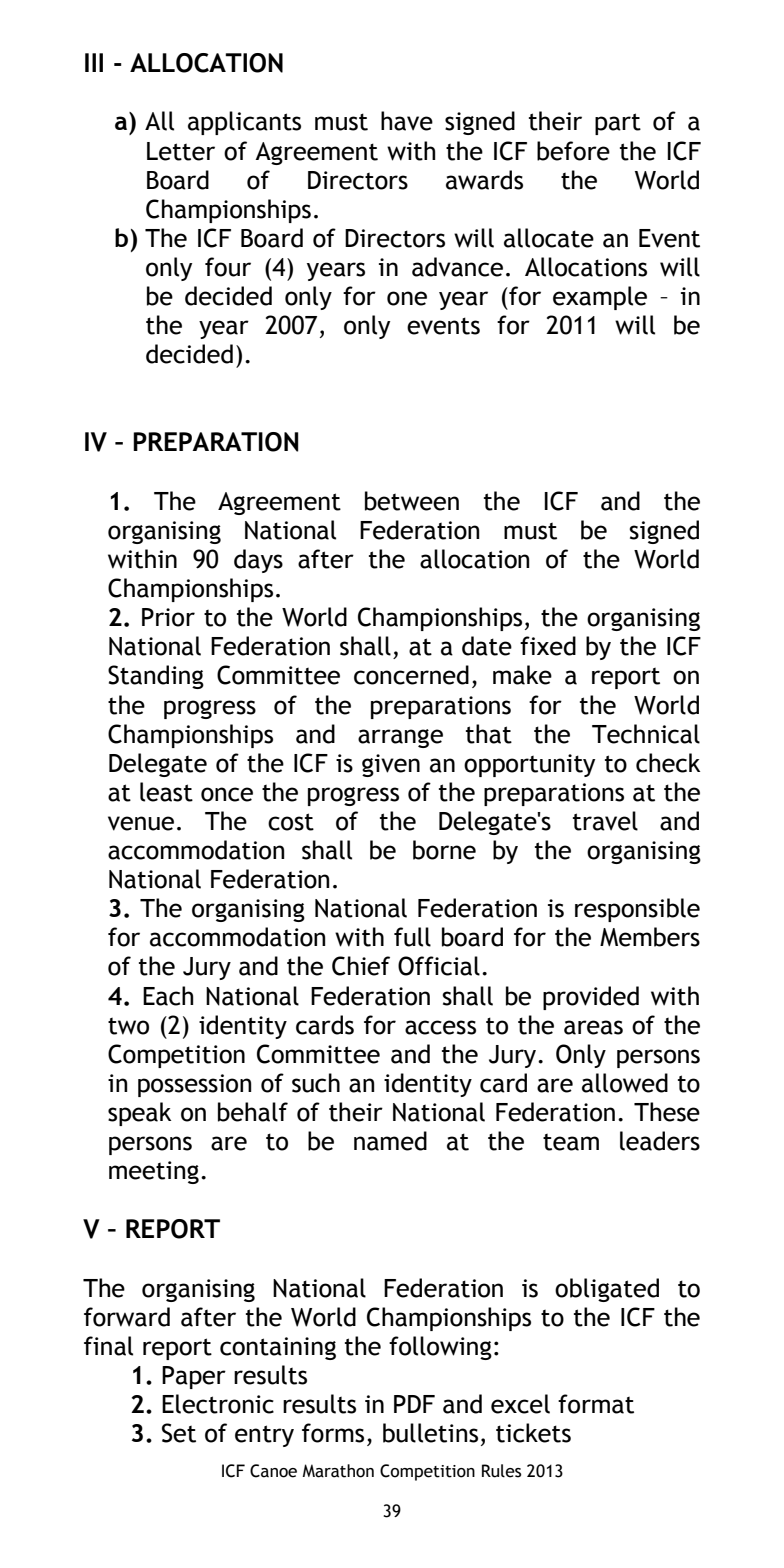 This screenshot has width=784, height=1568. What do you see at coordinates (391, 765) in the screenshot?
I see `given` at bounding box center [391, 765].
